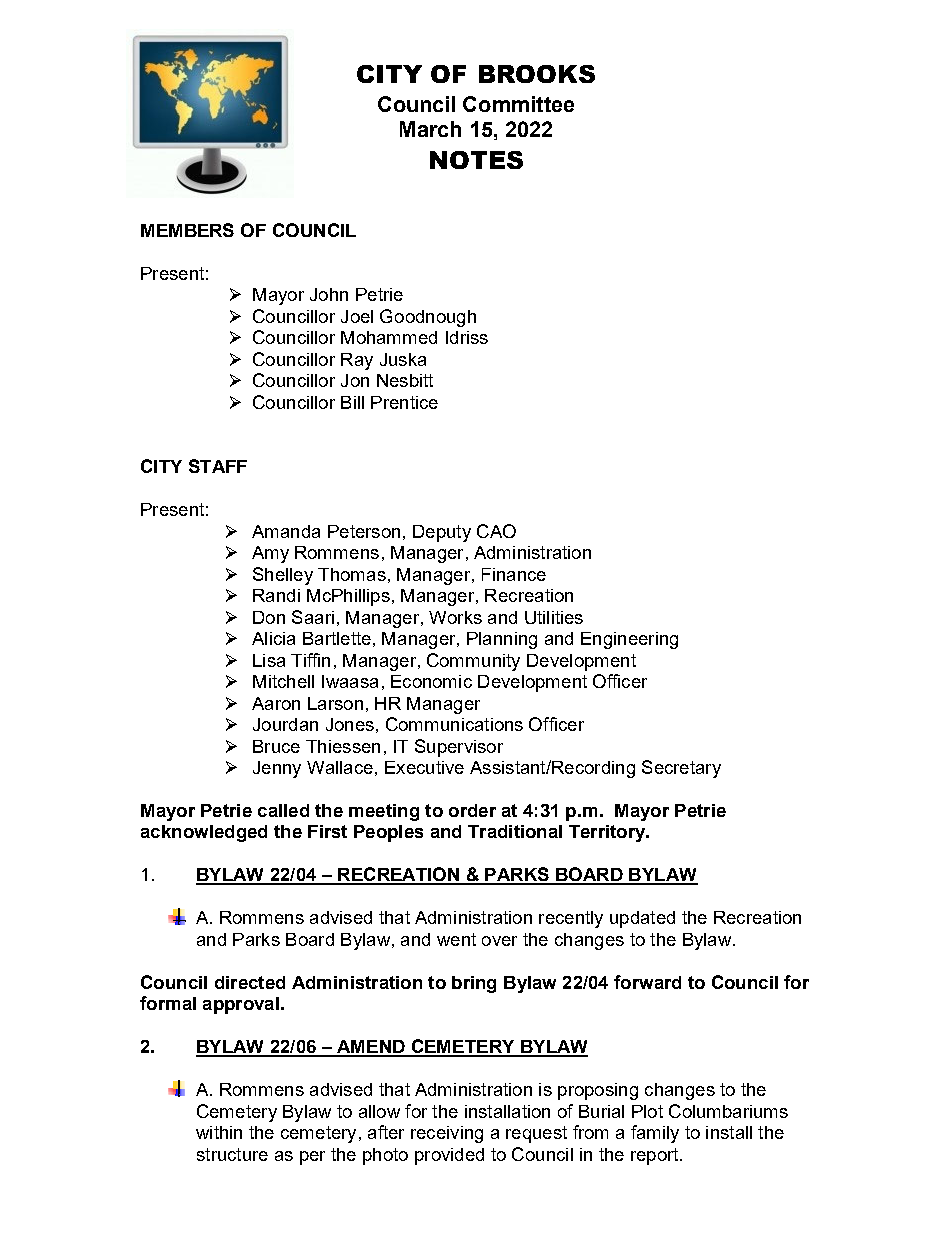 The image size is (952, 1233). I want to click on STAFF, so click(218, 466).
